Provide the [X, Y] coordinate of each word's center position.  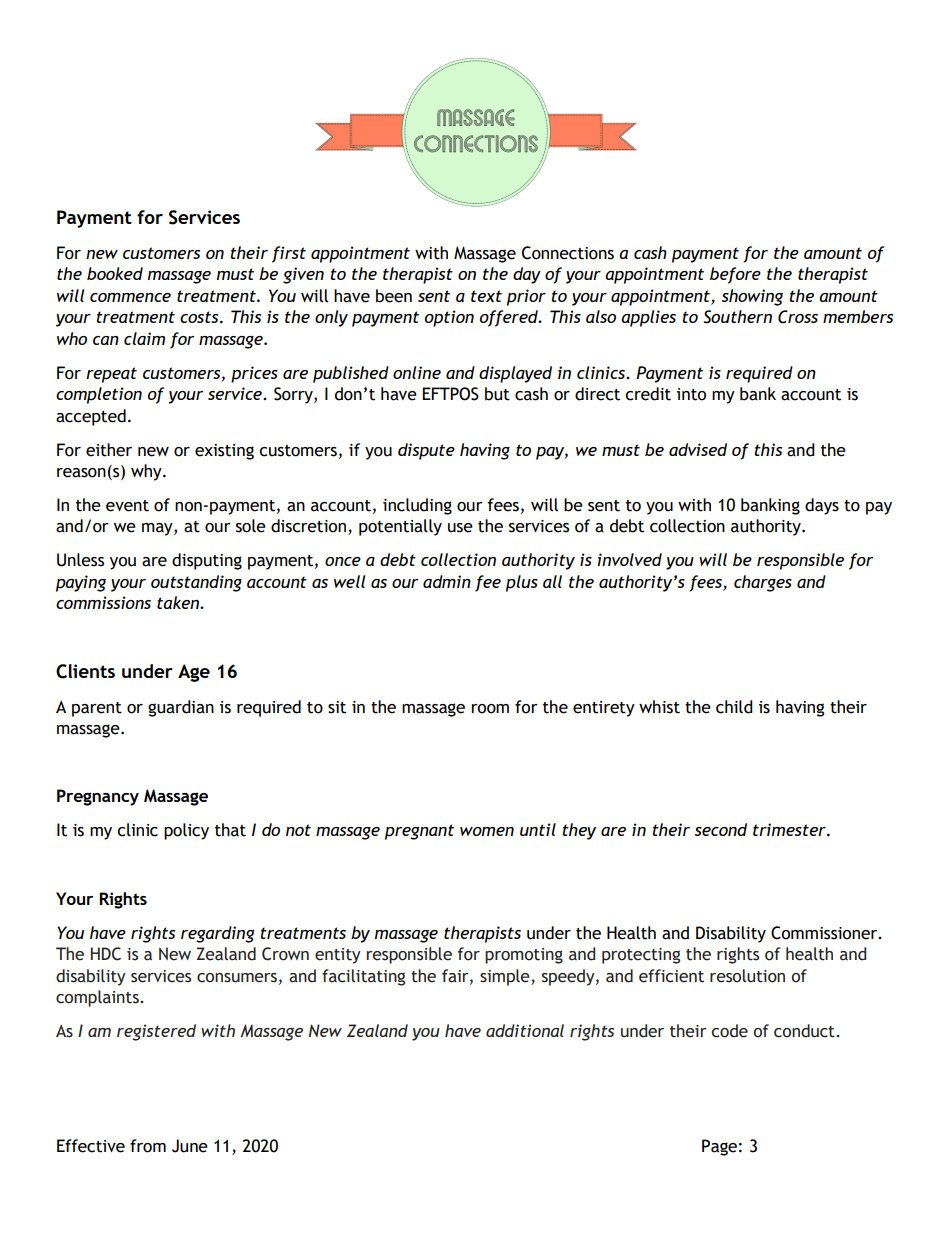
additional [525, 1030]
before [735, 275]
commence [130, 297]
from [148, 1146]
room [490, 709]
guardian [181, 708]
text [486, 296]
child [734, 707]
